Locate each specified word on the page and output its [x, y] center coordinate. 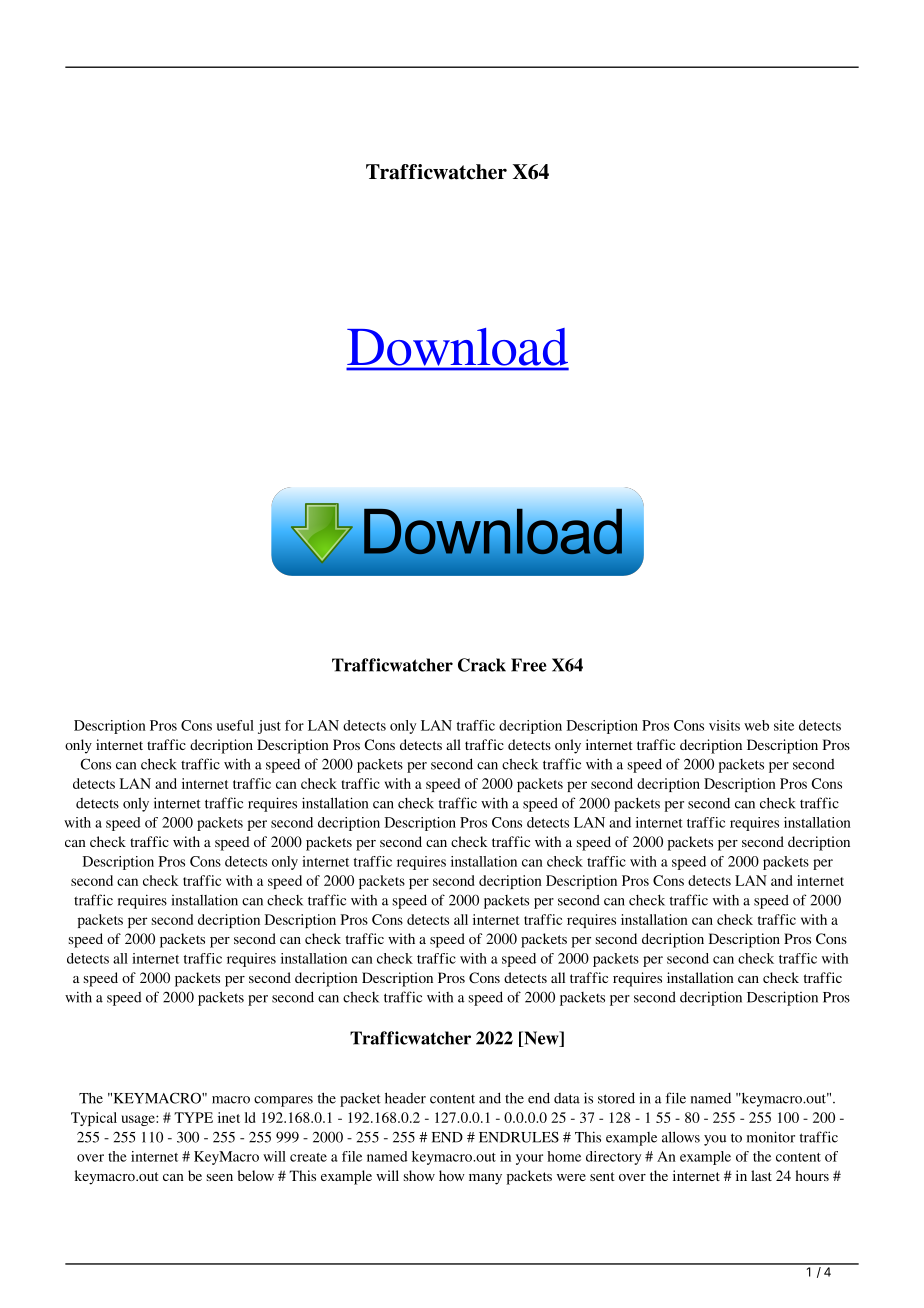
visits [724, 725]
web [756, 725]
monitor [771, 1137]
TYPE [193, 1117]
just [269, 727]
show [419, 1175]
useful [235, 725]
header [405, 1098]
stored [616, 1098]
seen [220, 1177]
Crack [482, 665]
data [567, 1098]
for [294, 725]
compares [283, 1101]
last [761, 1175]
